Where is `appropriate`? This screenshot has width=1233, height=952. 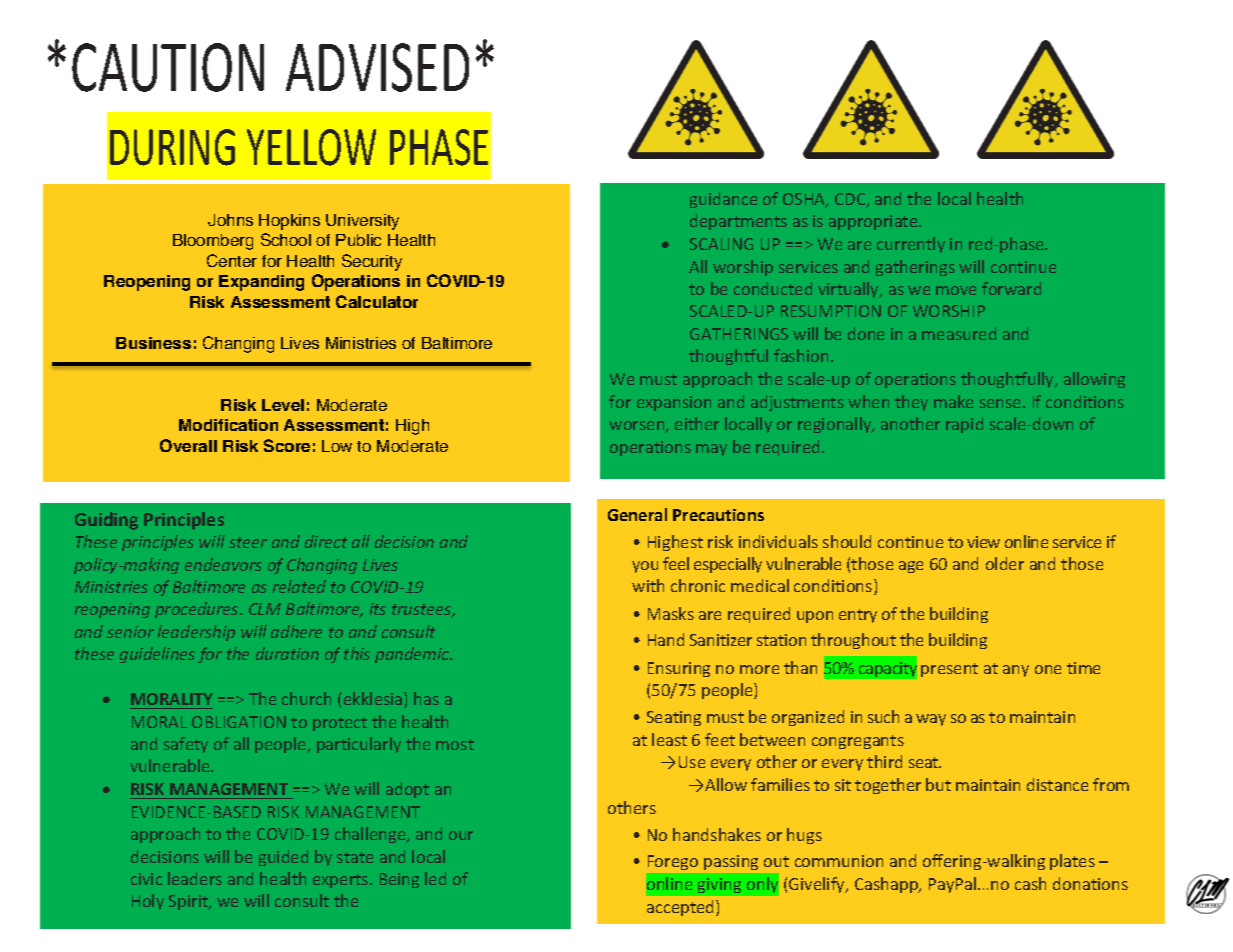 appropriate is located at coordinates (874, 222).
